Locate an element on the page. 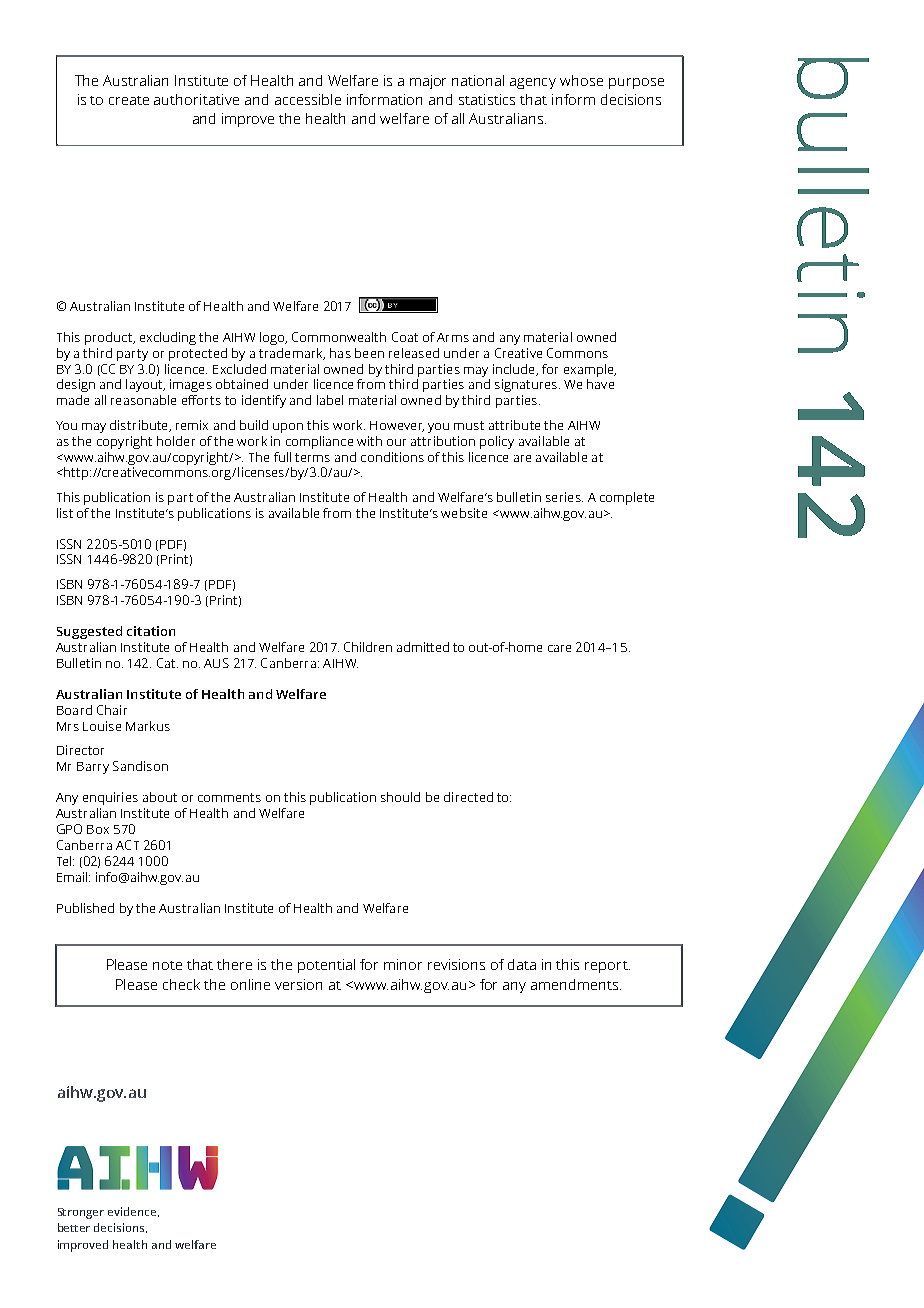 This page has height=1308, width=924. Children is located at coordinates (368, 647).
